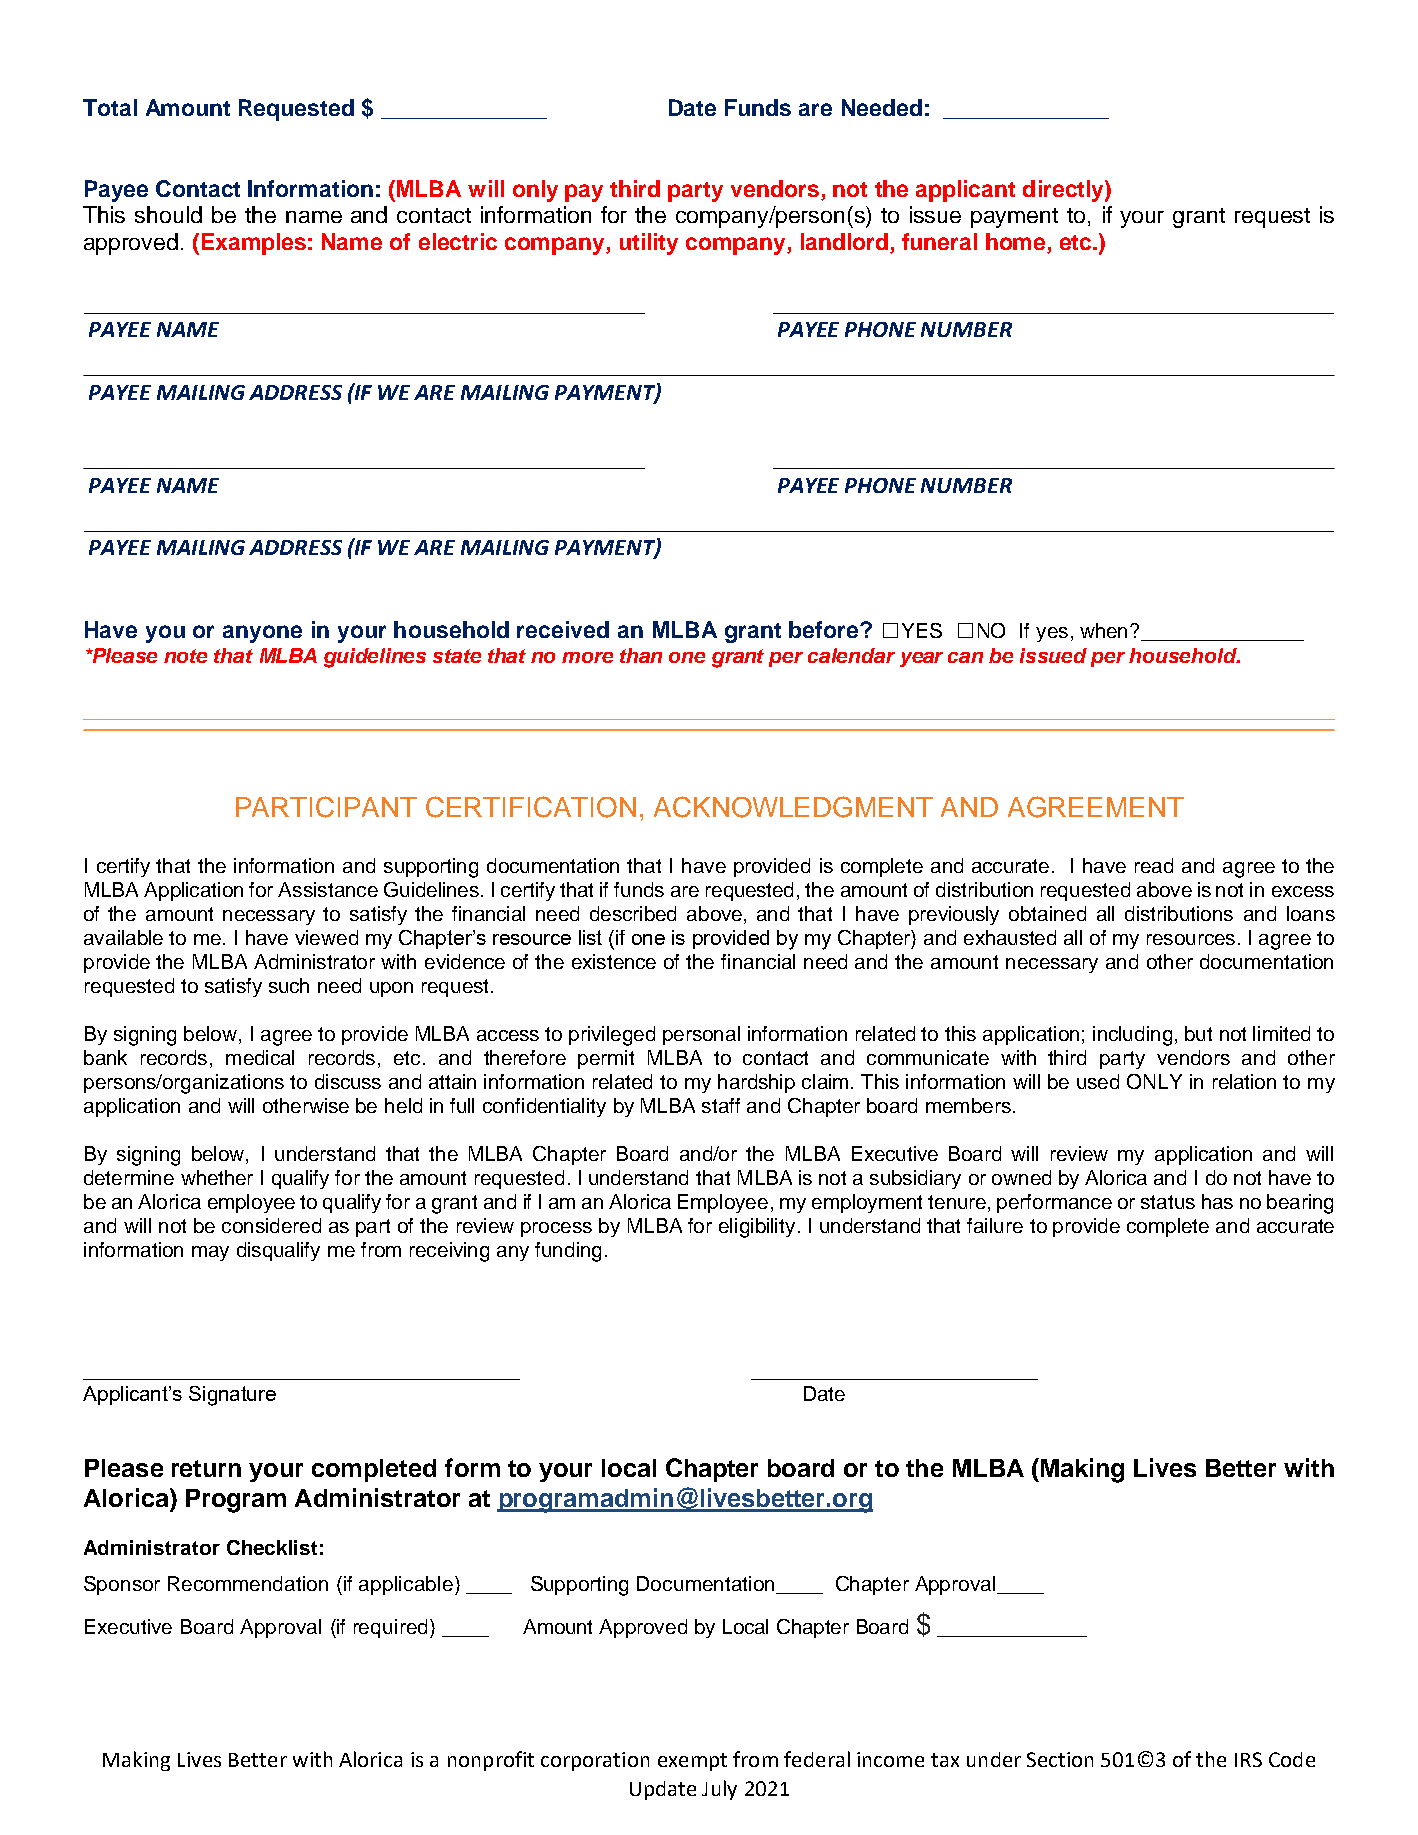 The width and height of the image is (1418, 1835). What do you see at coordinates (1168, 1202) in the image?
I see `status` at bounding box center [1168, 1202].
